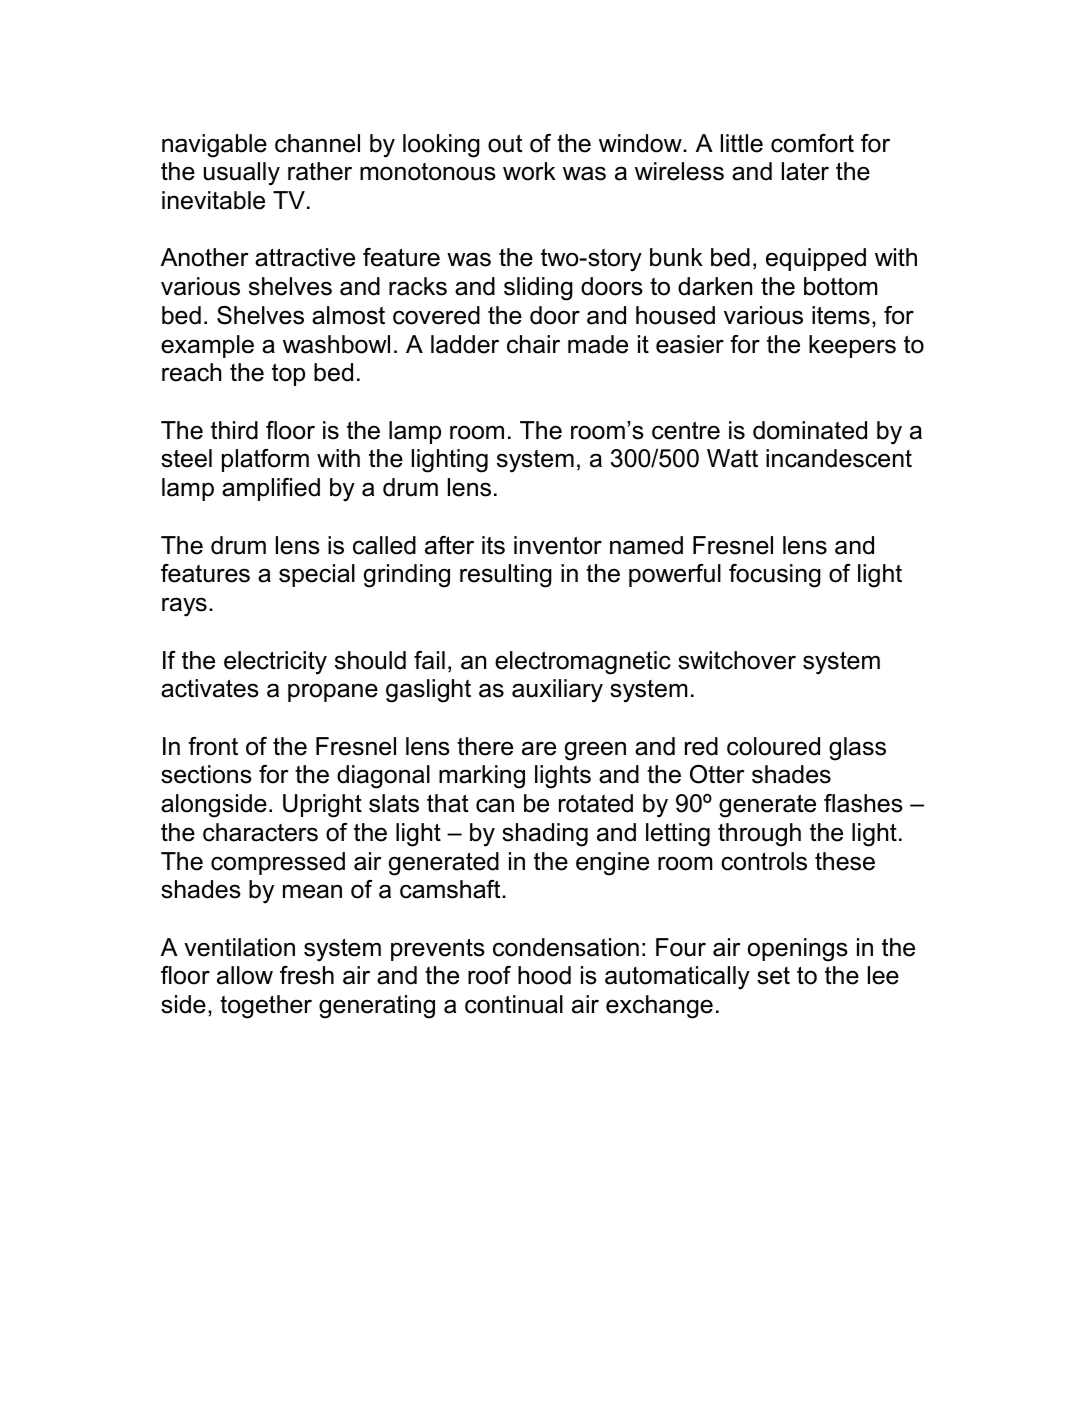 The height and width of the screenshot is (1413, 1092). Describe the element at coordinates (529, 171) in the screenshot. I see `work` at that location.
